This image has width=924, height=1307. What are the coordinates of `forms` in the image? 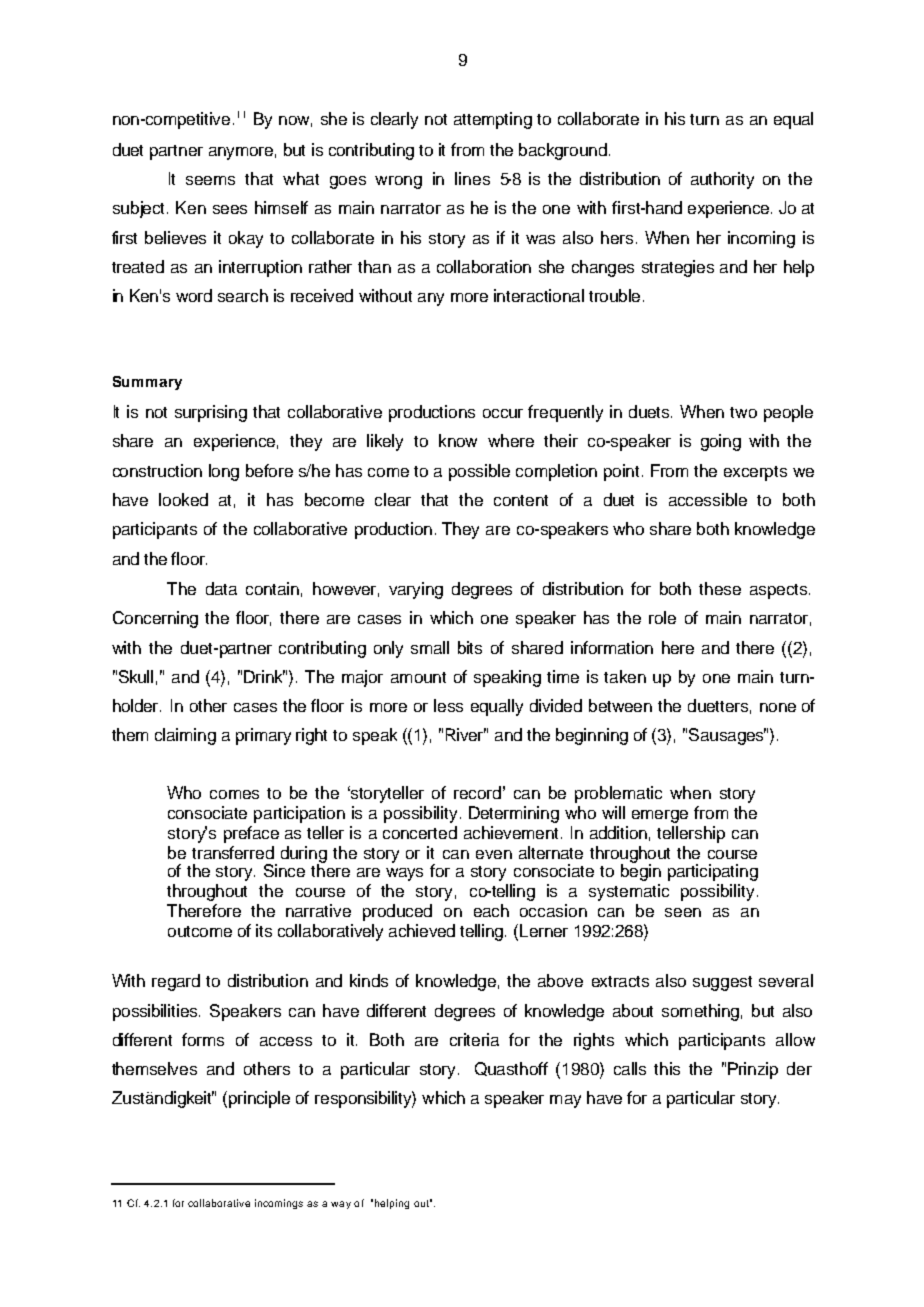 It's located at (203, 1039).
